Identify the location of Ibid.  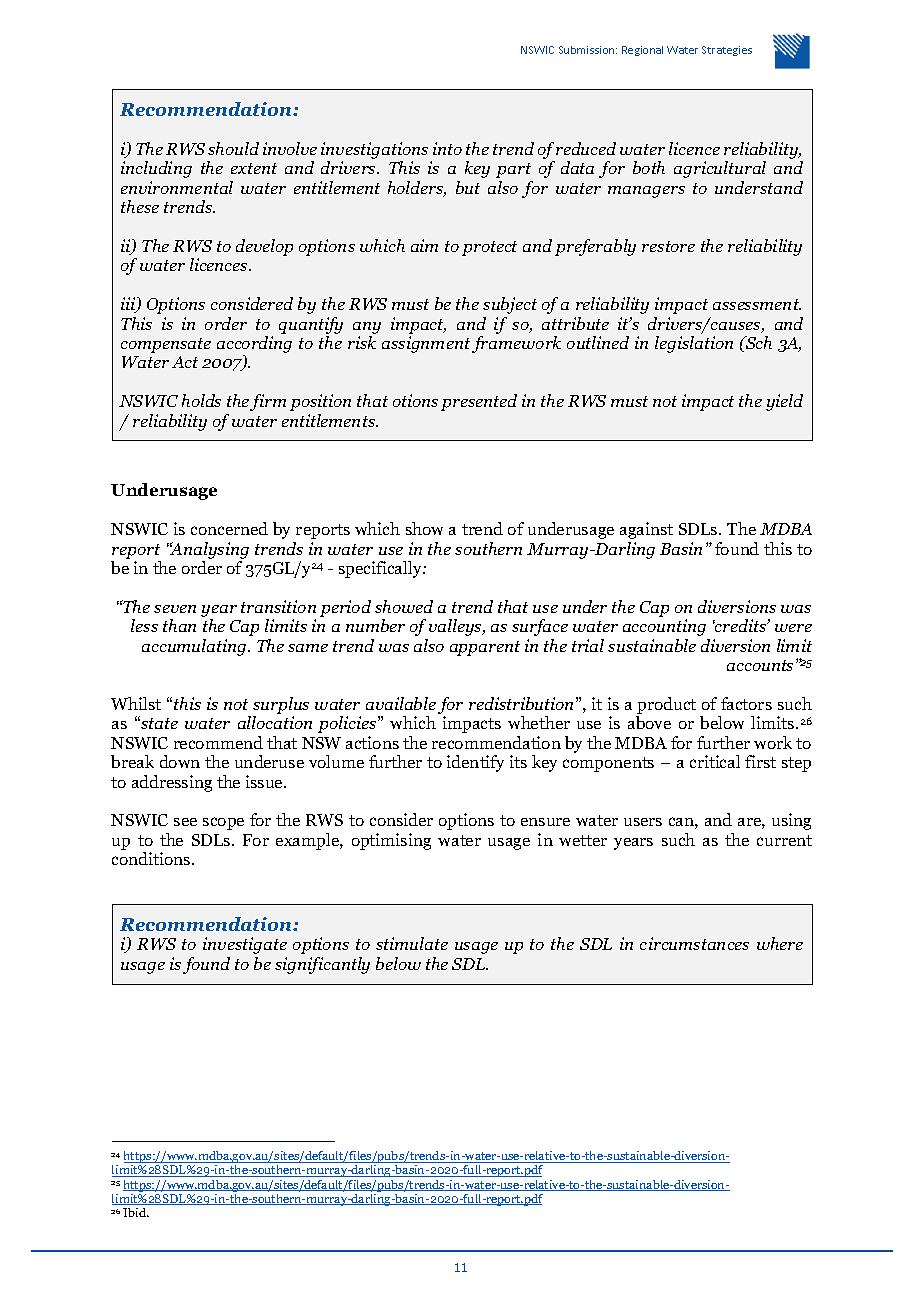
(136, 1212).
